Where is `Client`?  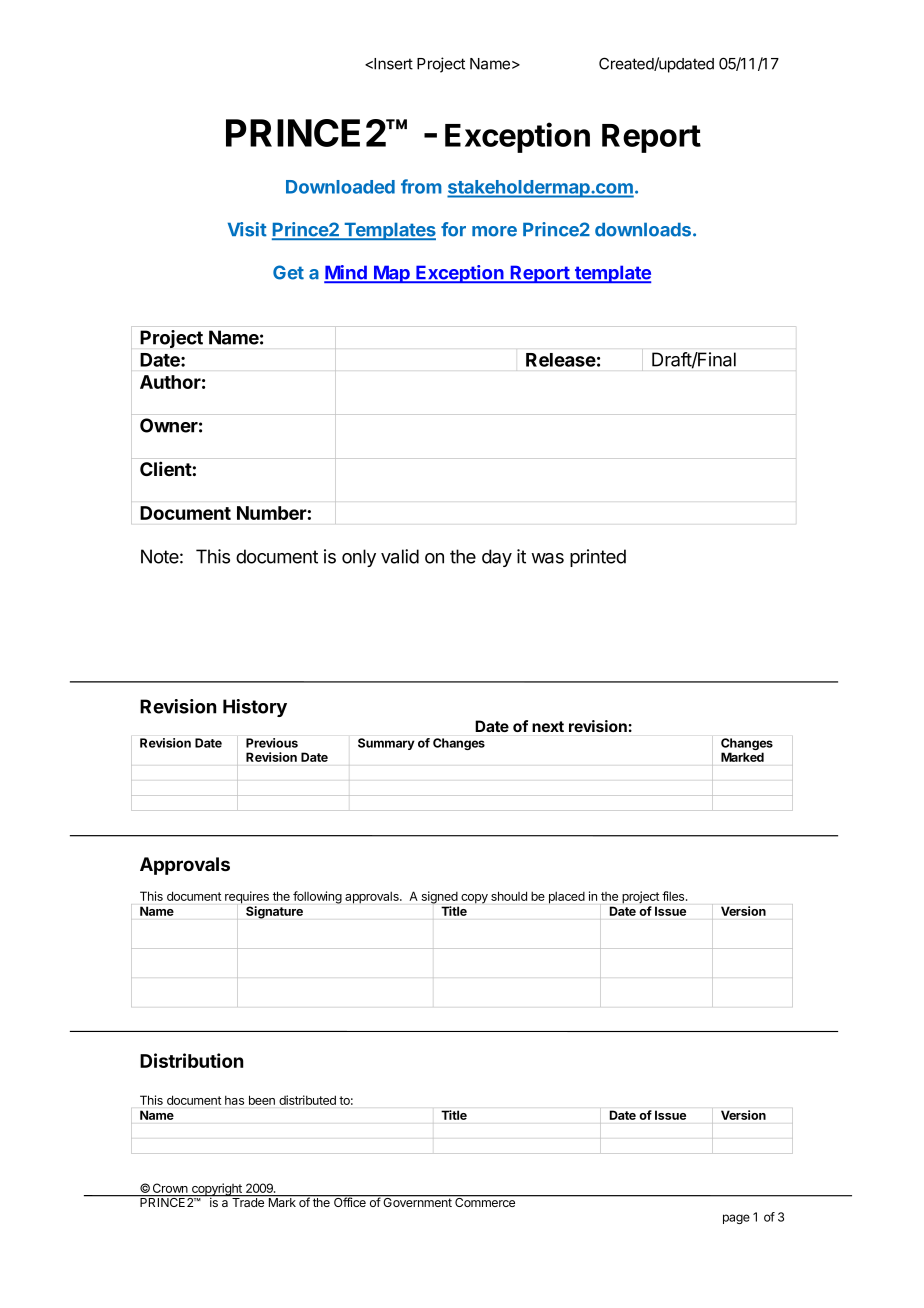 Client is located at coordinates (166, 468).
